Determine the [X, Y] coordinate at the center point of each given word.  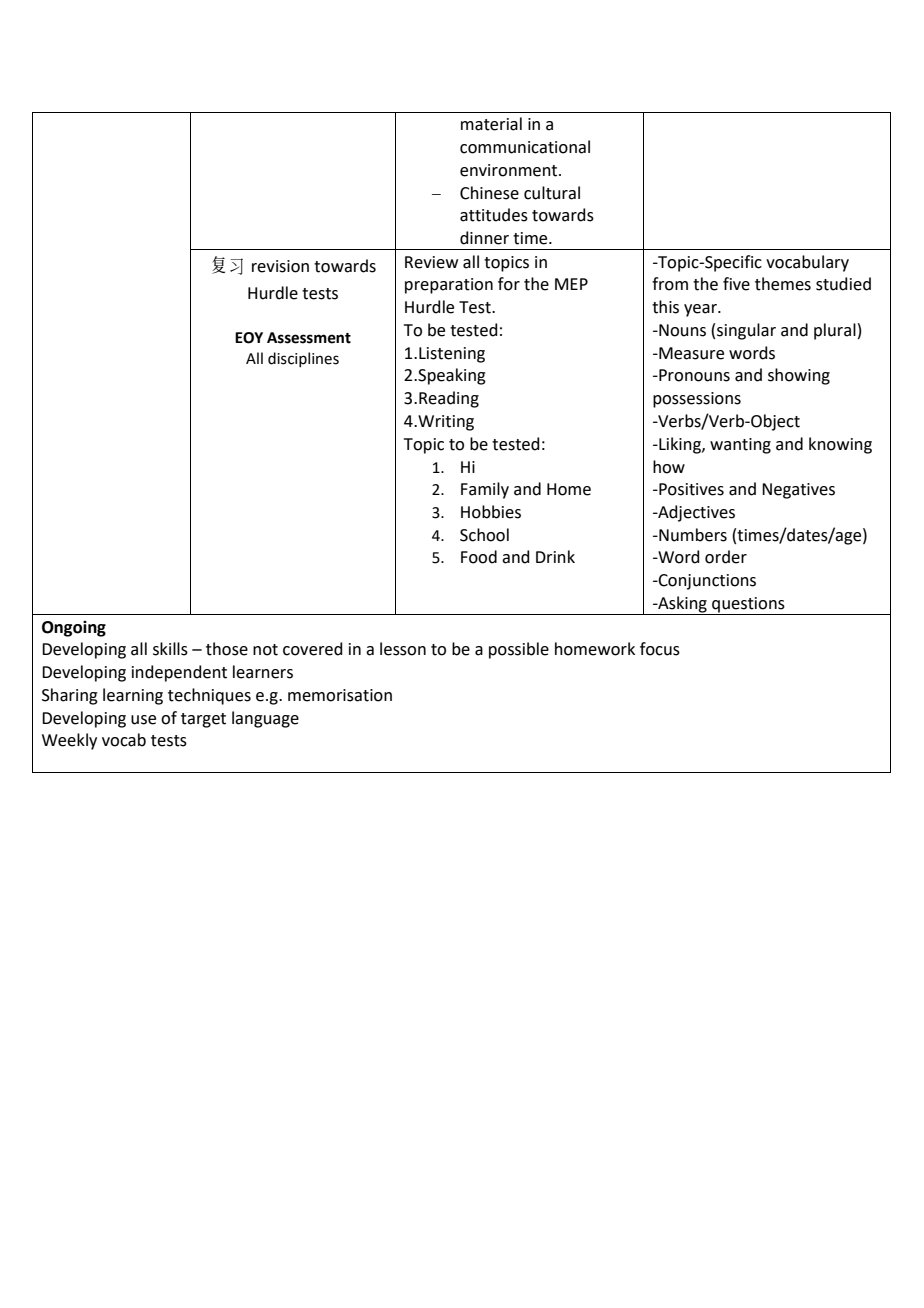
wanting [740, 446]
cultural [552, 193]
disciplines [303, 359]
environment [510, 170]
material [491, 124]
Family [485, 490]
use [143, 720]
